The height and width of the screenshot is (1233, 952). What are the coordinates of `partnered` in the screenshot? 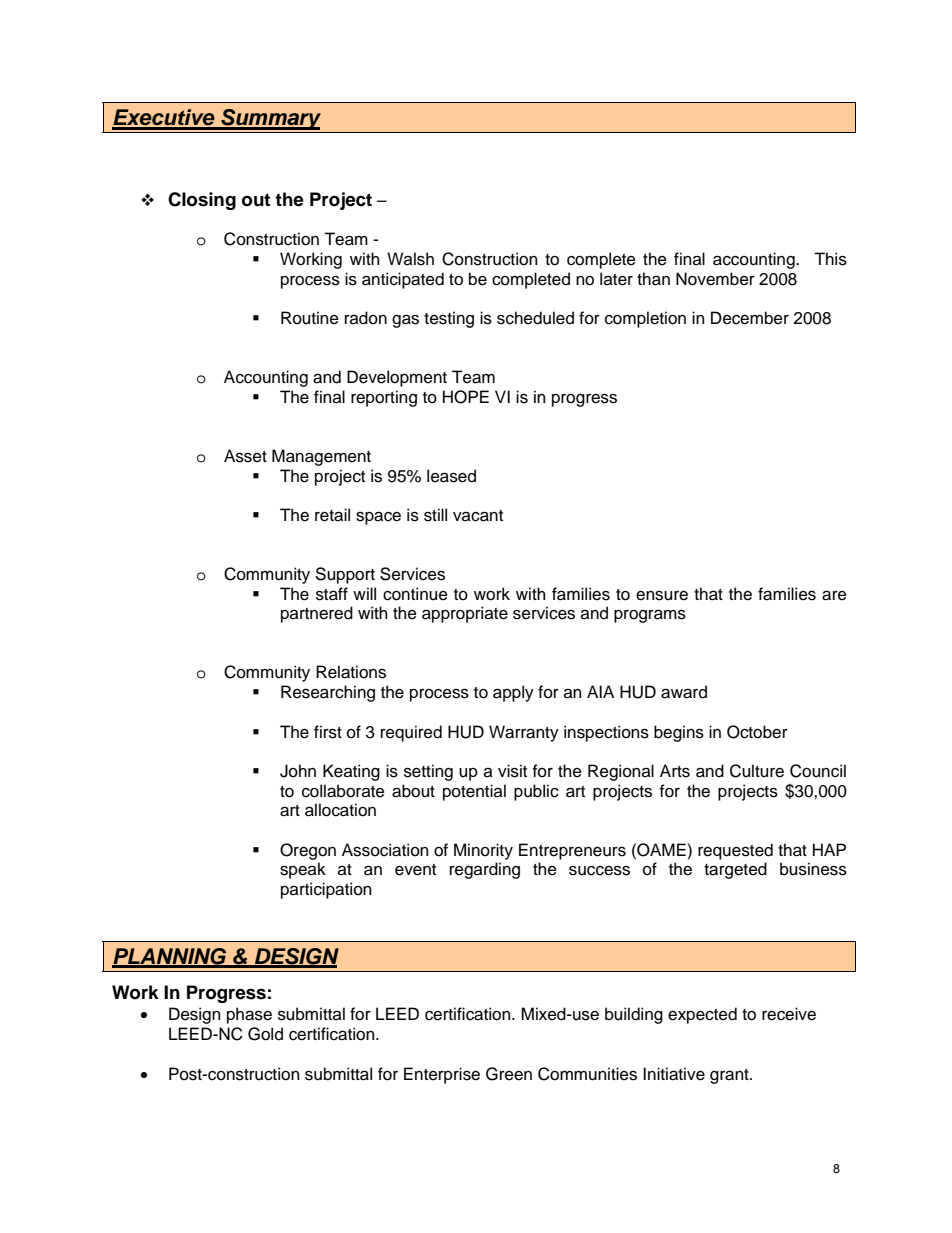 It's located at (317, 614).
